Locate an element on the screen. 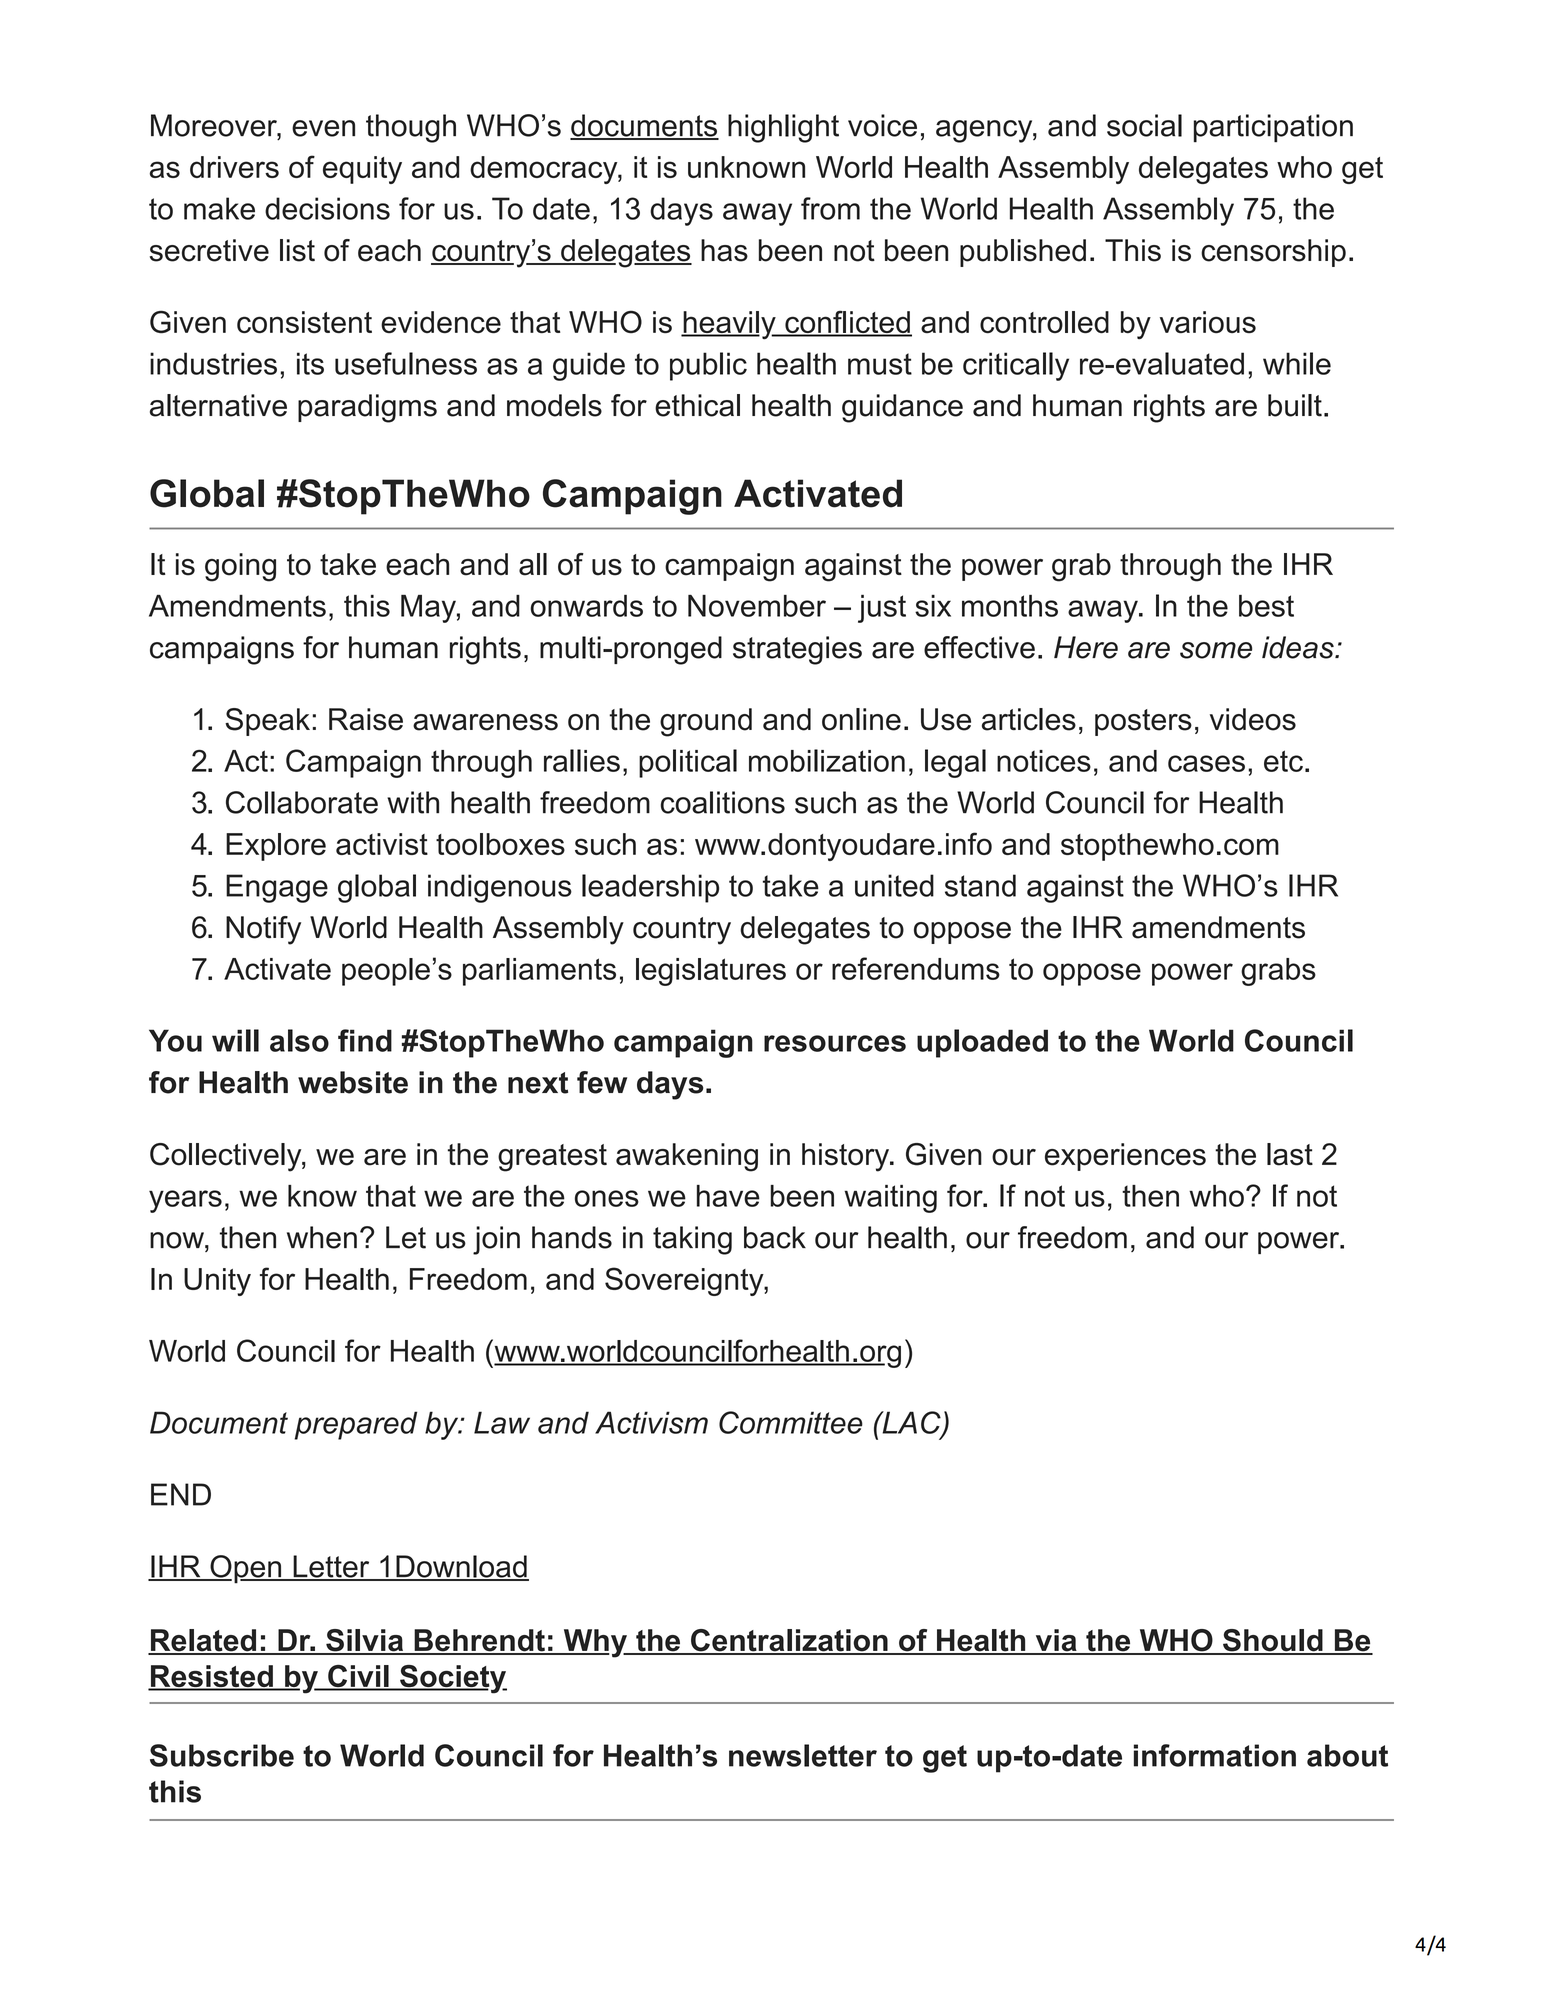  going is located at coordinates (240, 567).
